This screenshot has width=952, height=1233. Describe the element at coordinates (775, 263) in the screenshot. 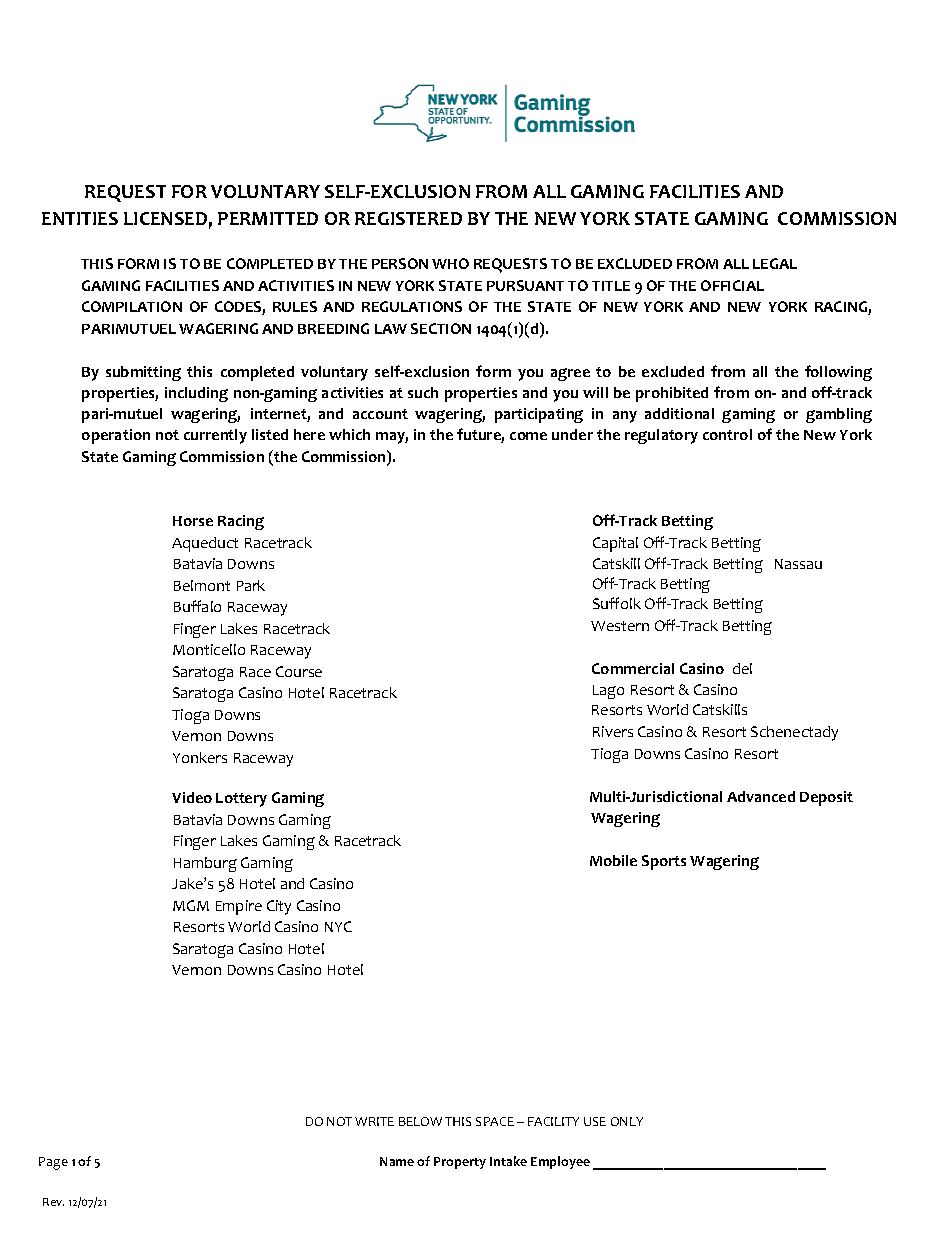

I see `LEGAL` at that location.
